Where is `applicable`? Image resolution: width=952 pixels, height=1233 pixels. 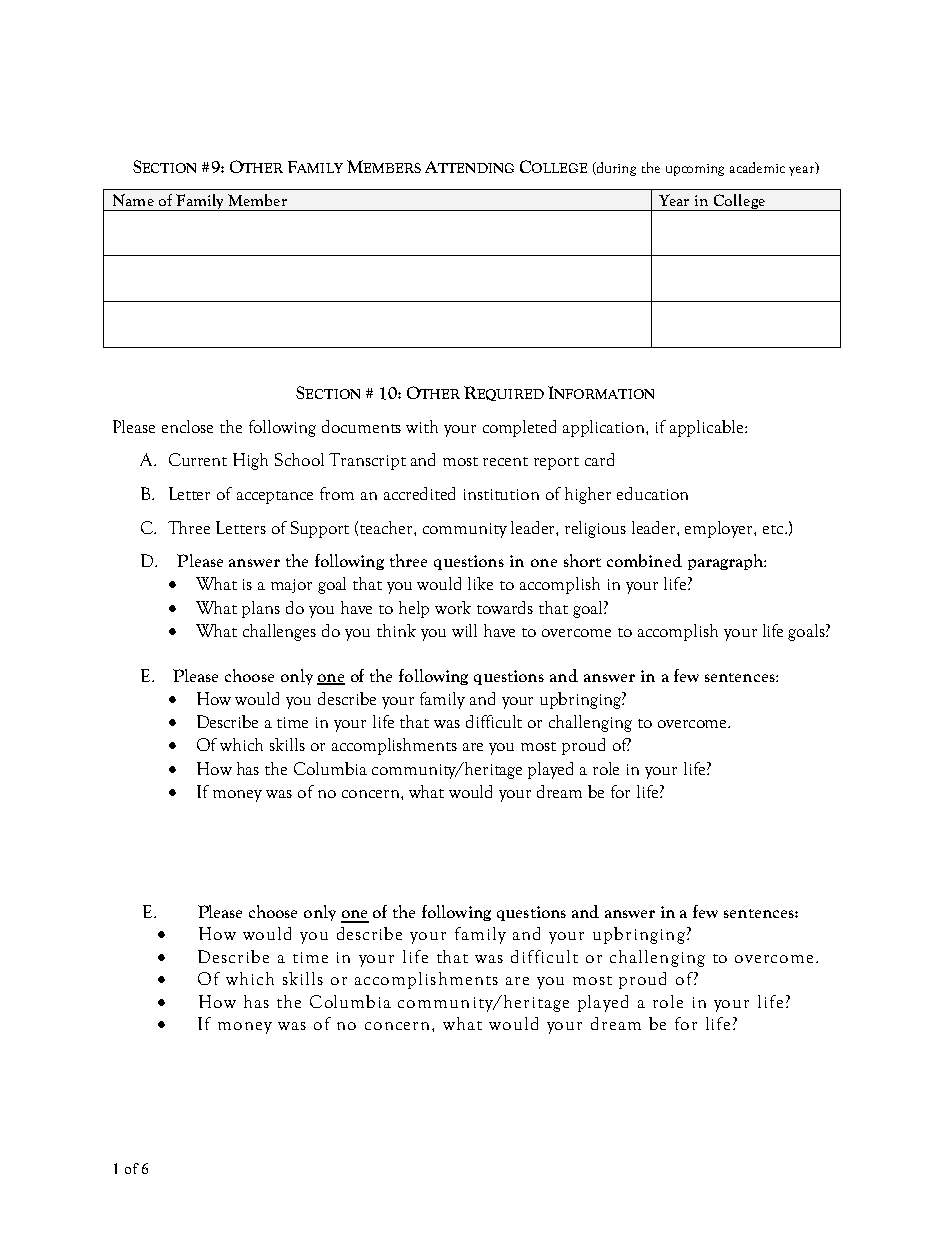
applicable is located at coordinates (708, 428).
